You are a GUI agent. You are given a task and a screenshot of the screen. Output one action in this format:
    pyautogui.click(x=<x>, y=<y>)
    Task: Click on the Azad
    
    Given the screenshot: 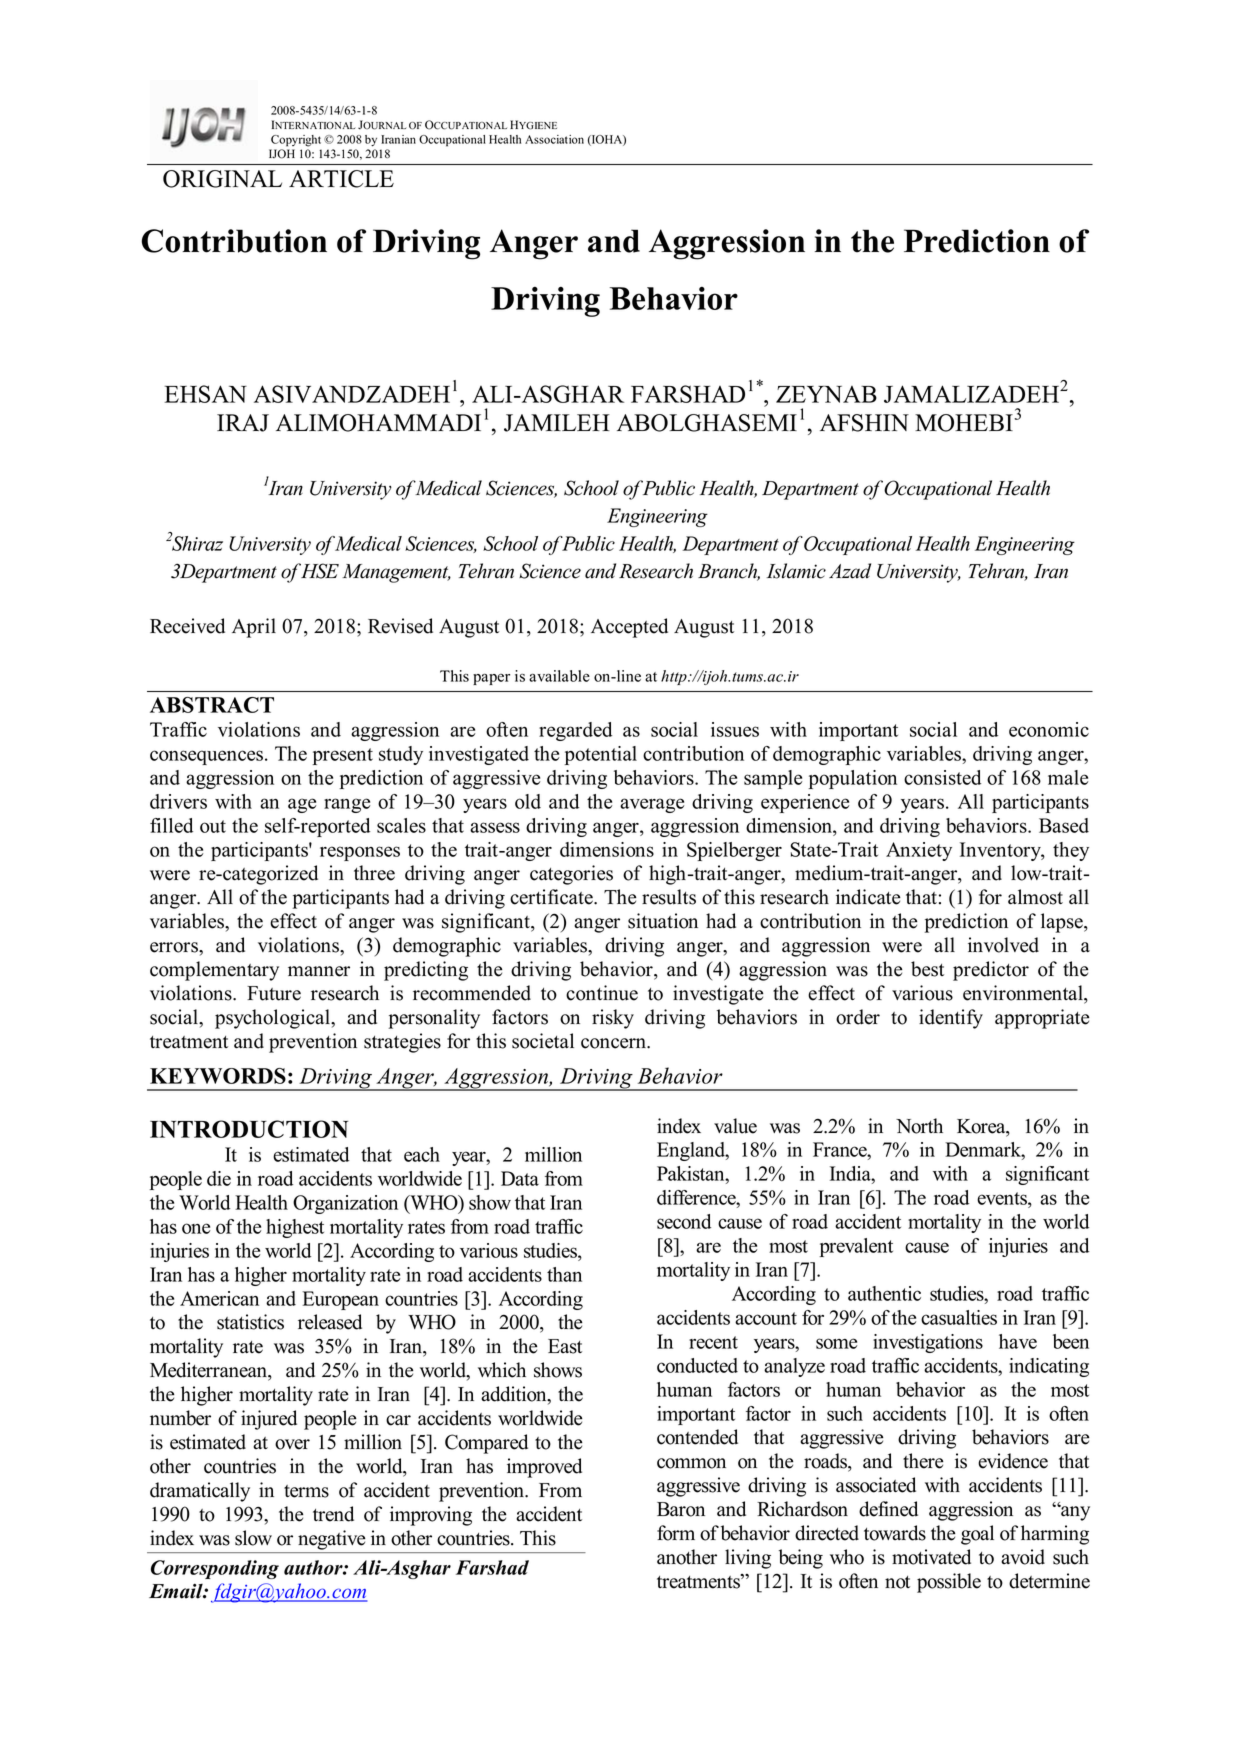 What is the action you would take?
    pyautogui.click(x=850, y=571)
